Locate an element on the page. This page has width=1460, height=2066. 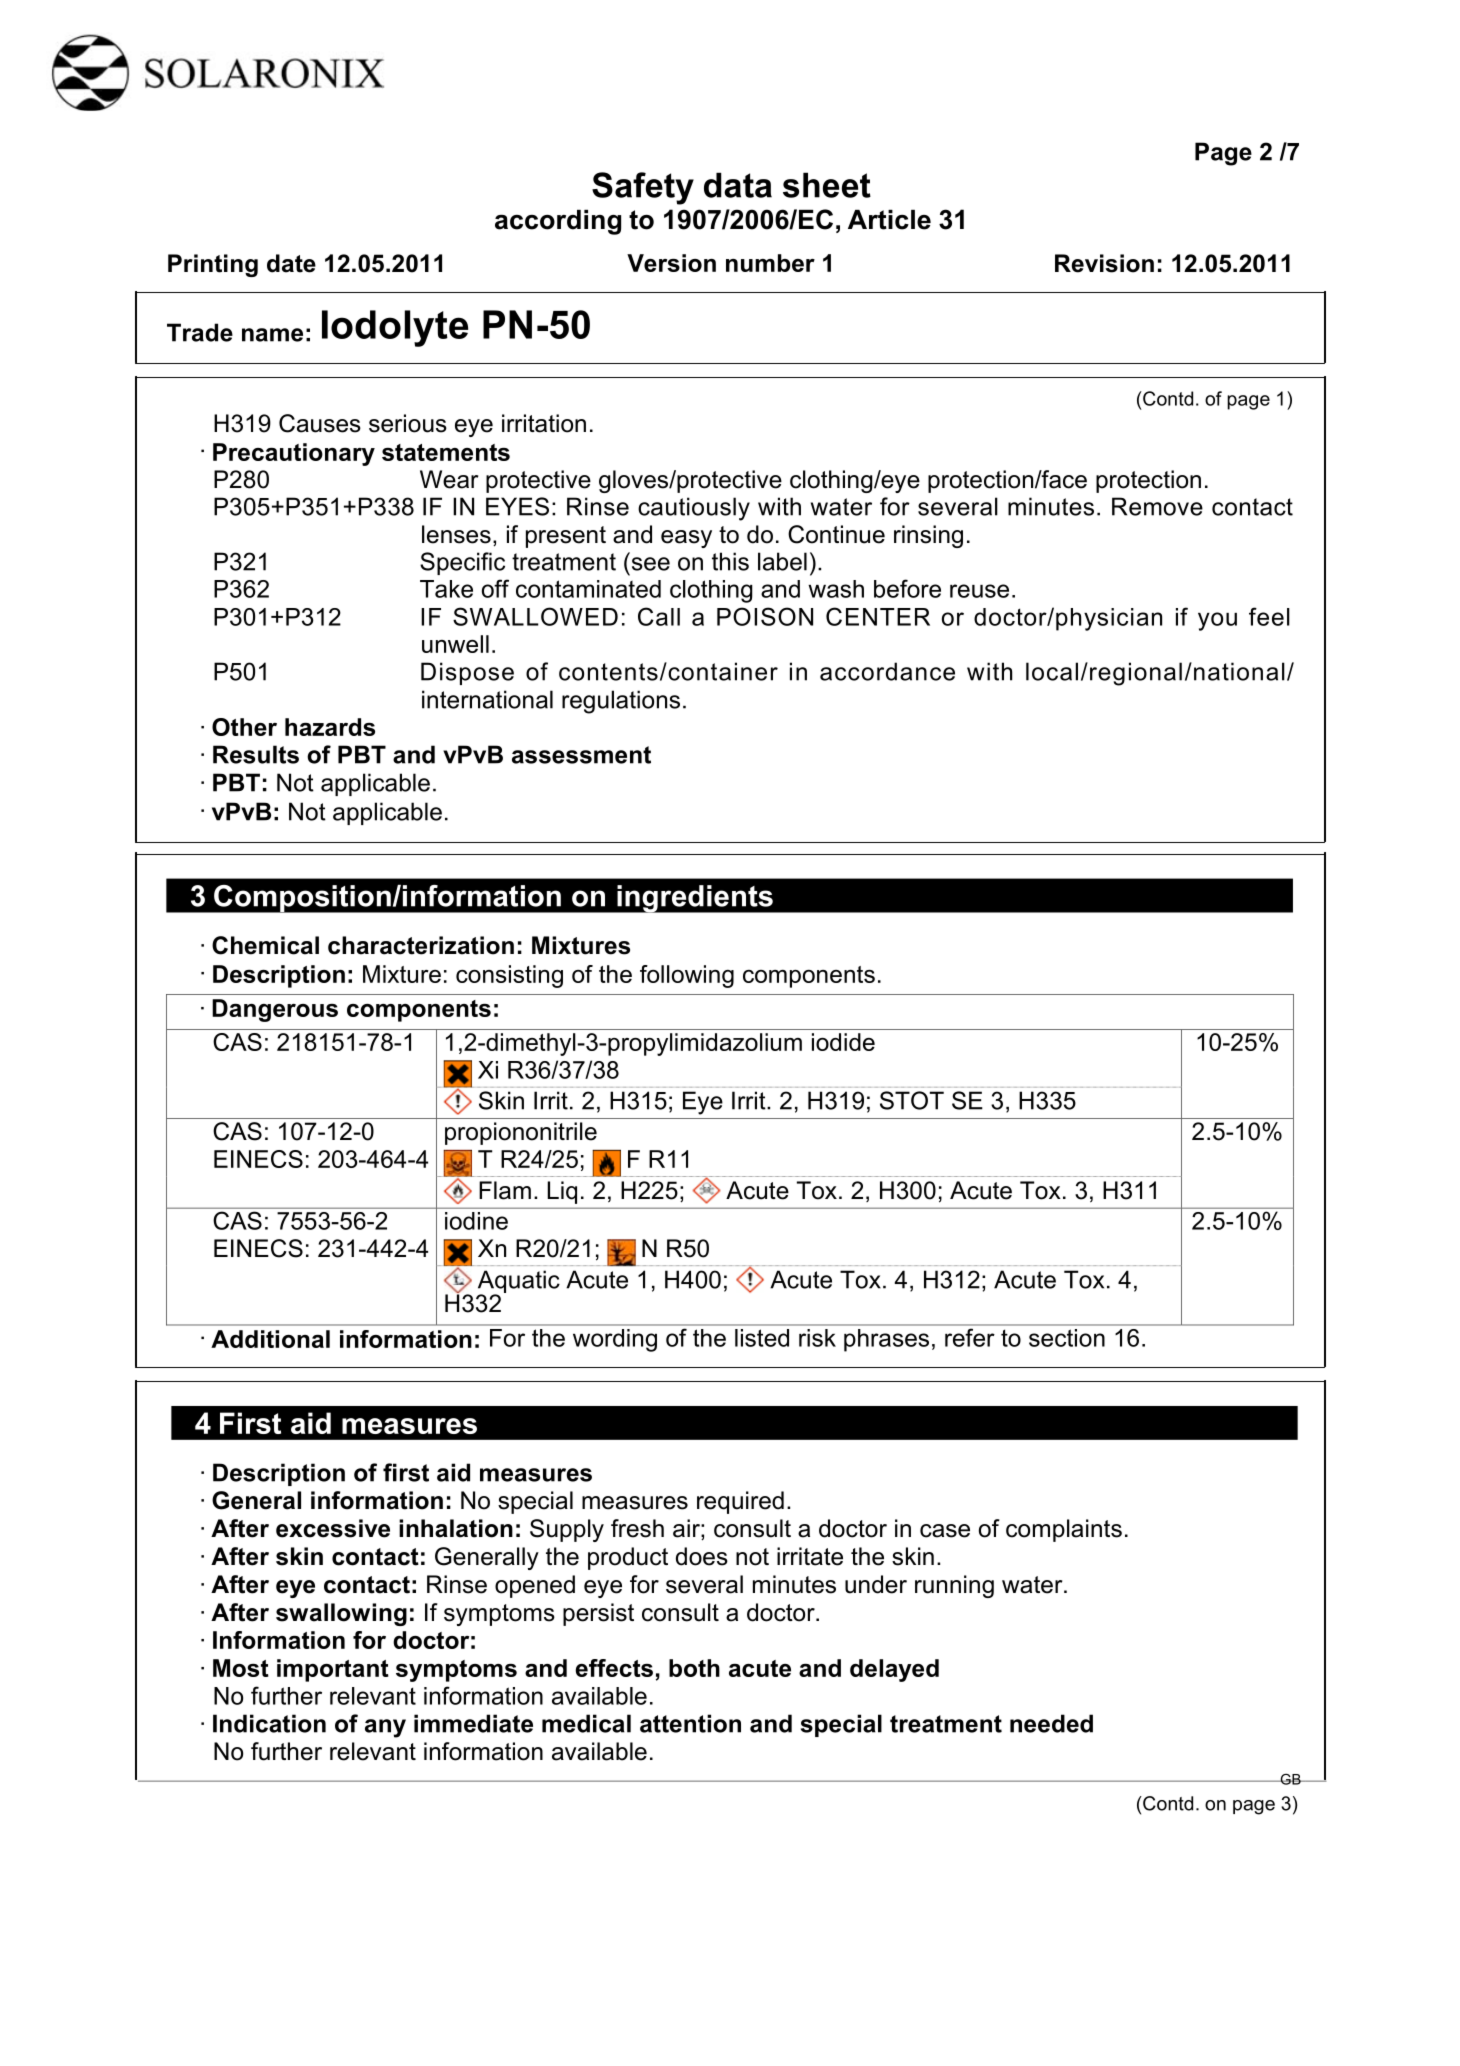
following is located at coordinates (687, 976).
